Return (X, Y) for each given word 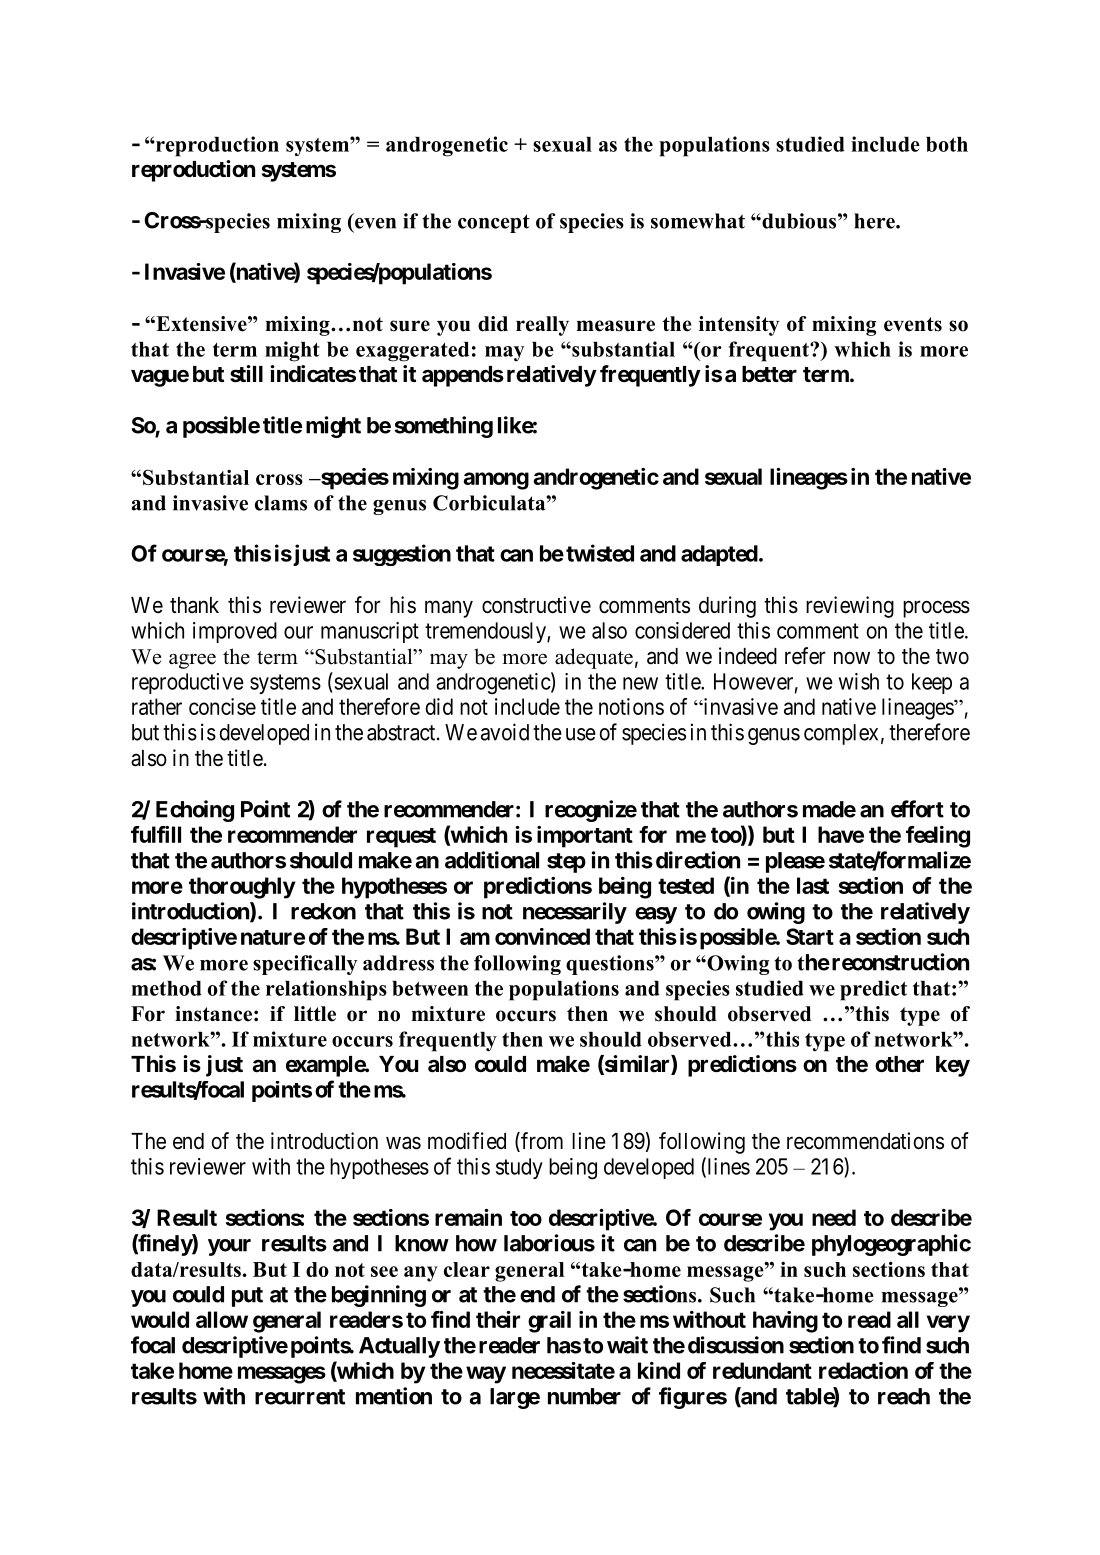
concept (494, 223)
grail (549, 1322)
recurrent (300, 1397)
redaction (863, 1370)
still (246, 374)
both (947, 144)
